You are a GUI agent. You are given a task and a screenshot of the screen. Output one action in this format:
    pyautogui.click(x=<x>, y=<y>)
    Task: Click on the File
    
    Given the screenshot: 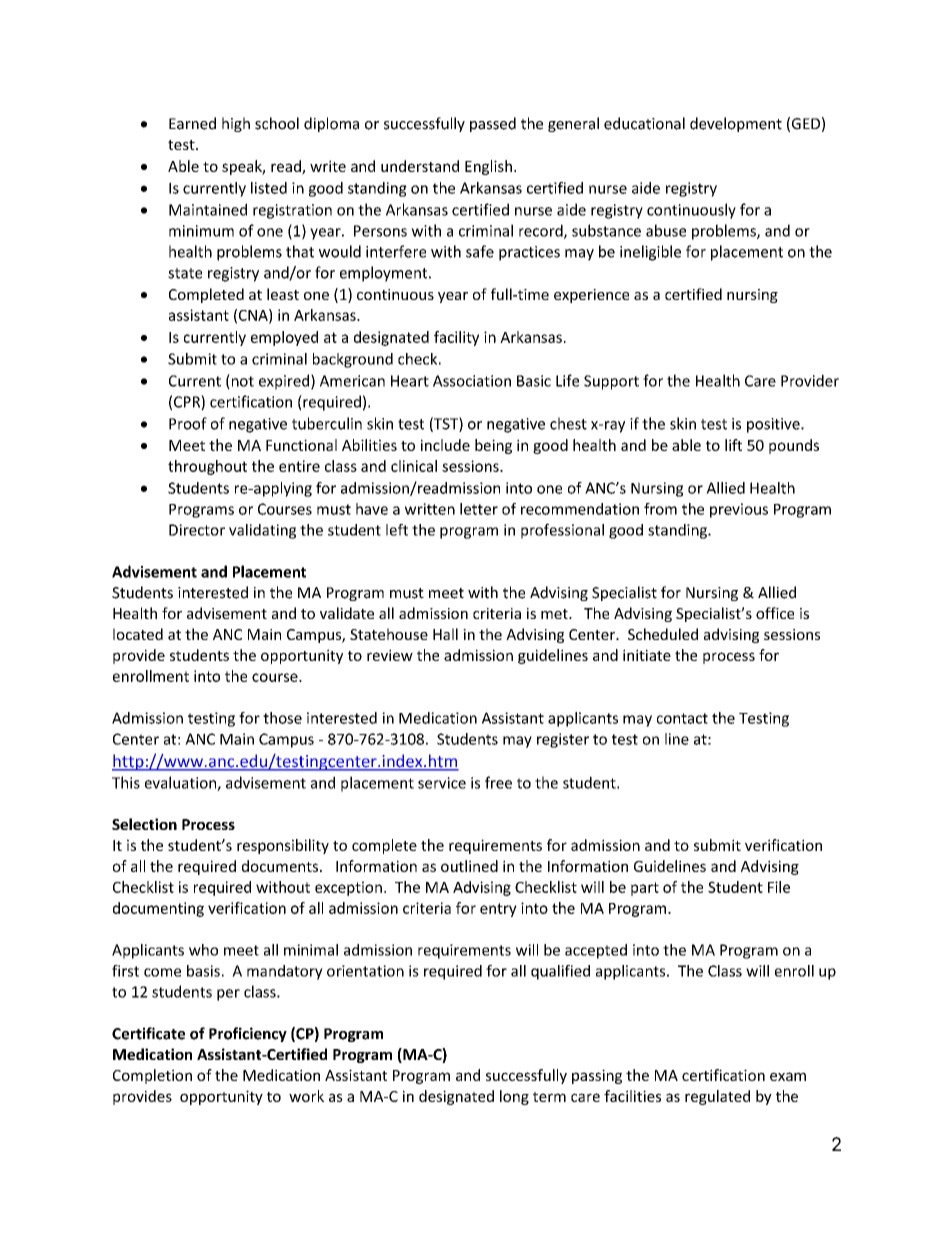 What is the action you would take?
    pyautogui.click(x=779, y=887)
